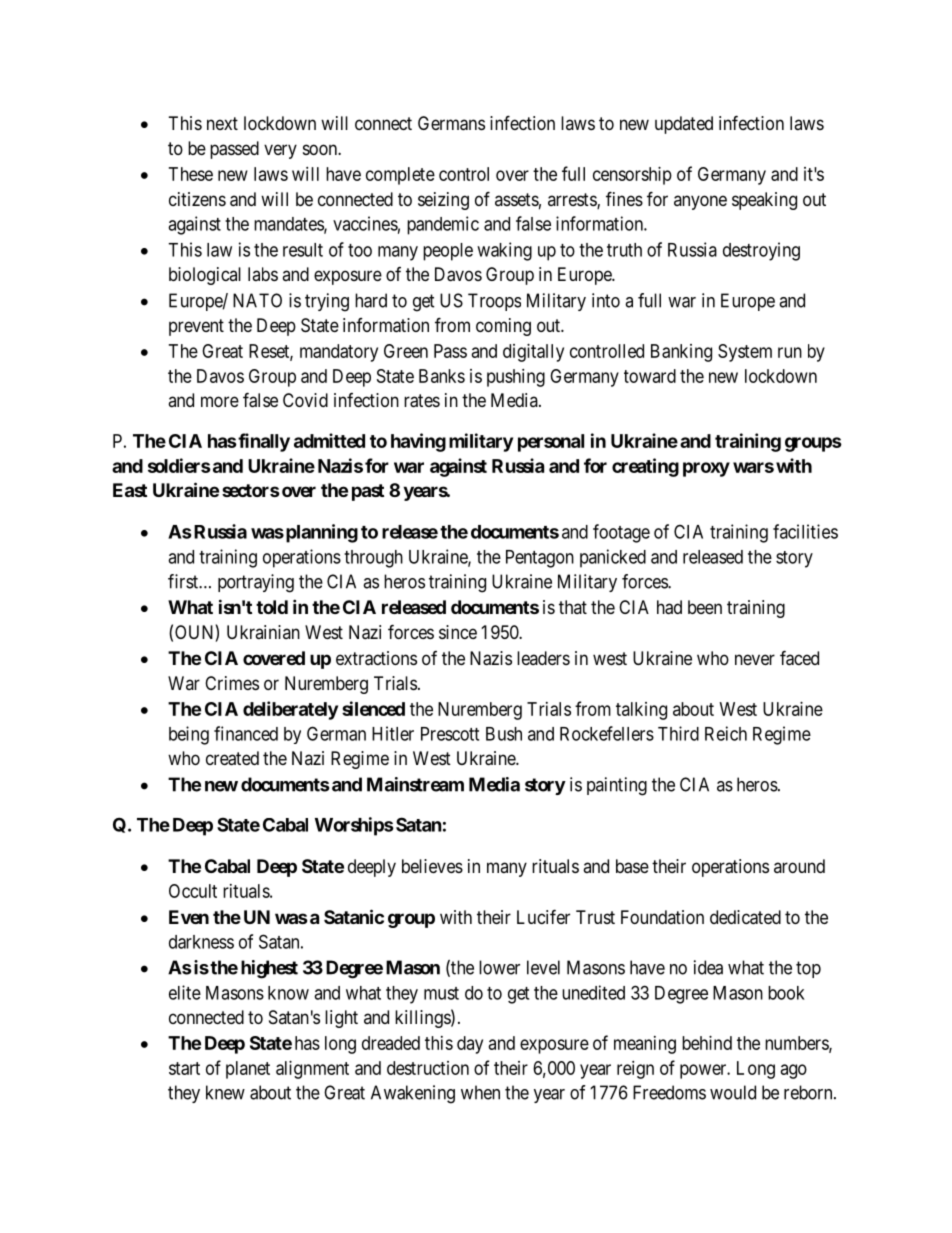 This document has height=1233, width=952. What do you see at coordinates (684, 125) in the document?
I see `updated` at bounding box center [684, 125].
